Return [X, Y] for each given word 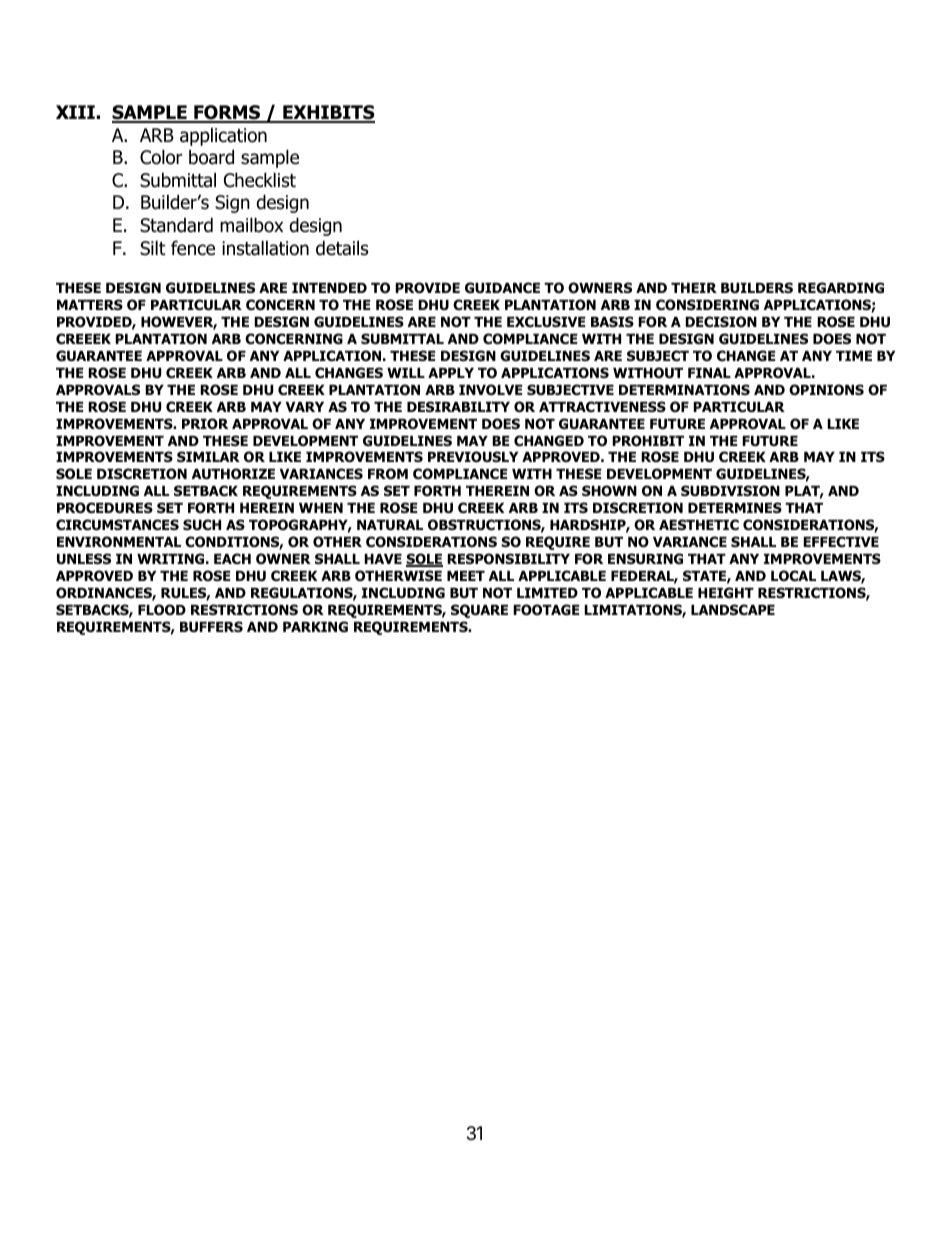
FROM [388, 473]
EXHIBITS [328, 113]
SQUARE [479, 611]
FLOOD [162, 609]
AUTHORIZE [233, 474]
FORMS [227, 113]
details [342, 248]
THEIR [694, 288]
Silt [153, 248]
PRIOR [205, 424]
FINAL [709, 373]
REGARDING [841, 288]
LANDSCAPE [733, 609]
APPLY [451, 373]
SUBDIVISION [730, 490]
